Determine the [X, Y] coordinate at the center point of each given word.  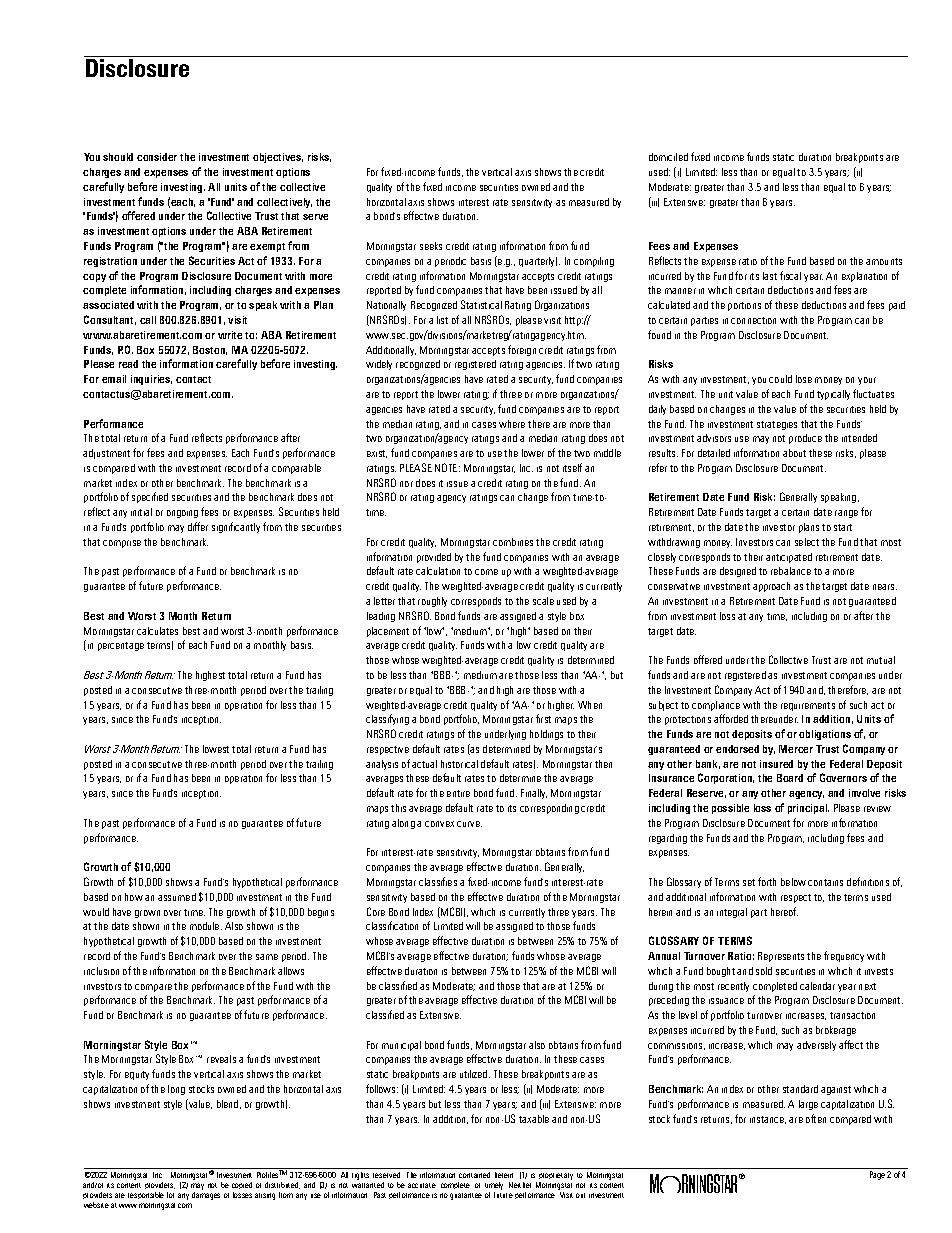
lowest [216, 749]
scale [543, 601]
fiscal [790, 275]
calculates [157, 631]
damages [206, 1196]
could [780, 379]
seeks [431, 246]
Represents [781, 957]
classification [392, 925]
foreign [522, 350]
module [206, 926]
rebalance [791, 571]
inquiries [151, 380]
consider [157, 157]
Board [790, 778]
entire [458, 793]
